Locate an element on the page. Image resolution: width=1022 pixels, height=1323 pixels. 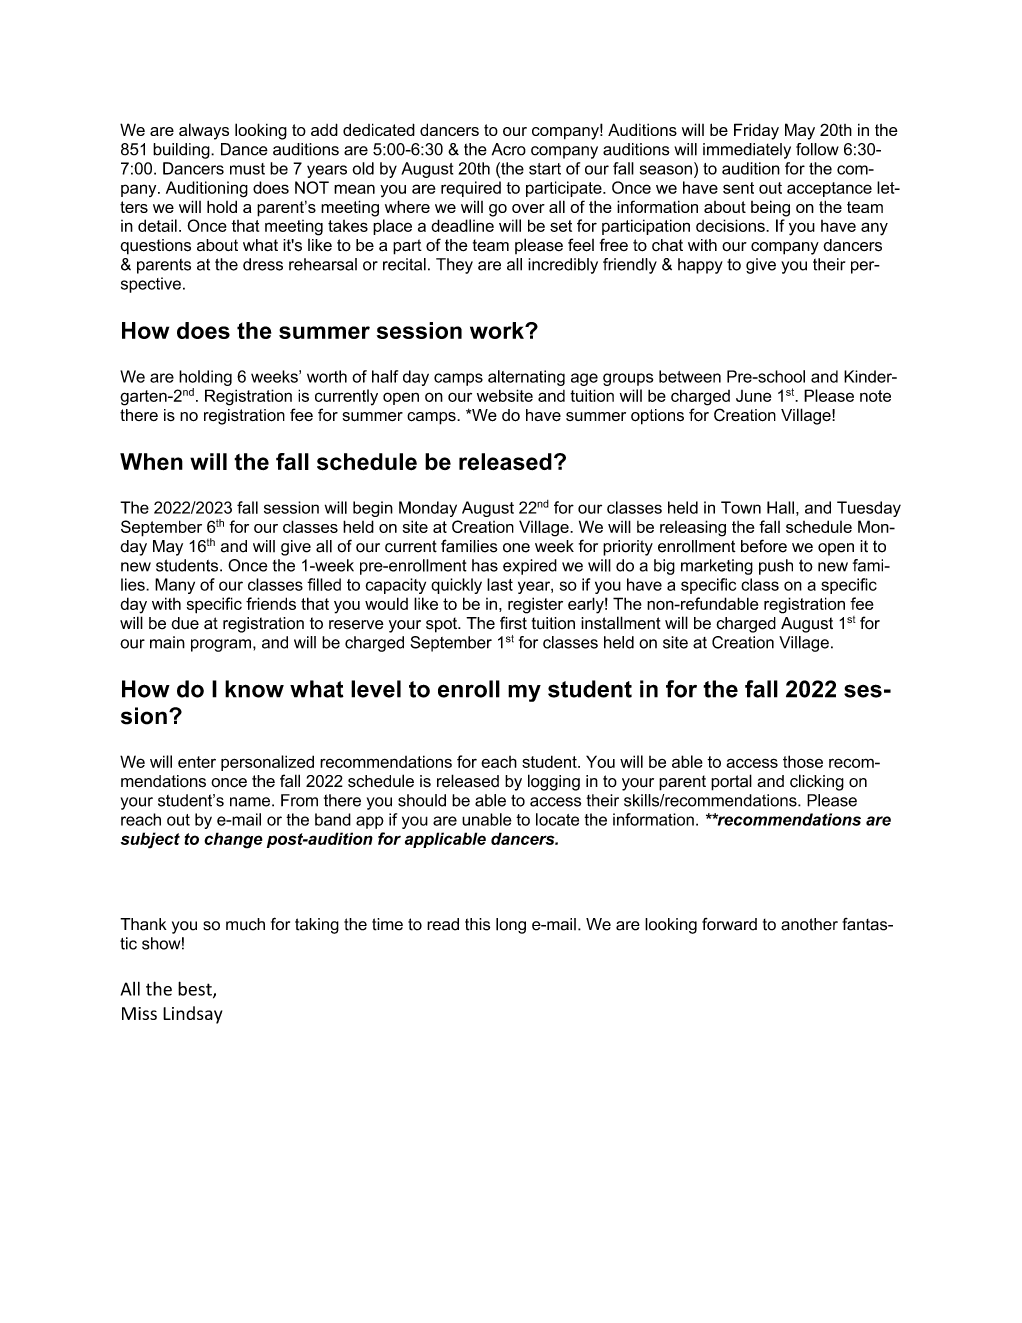
program is located at coordinates (222, 645).
